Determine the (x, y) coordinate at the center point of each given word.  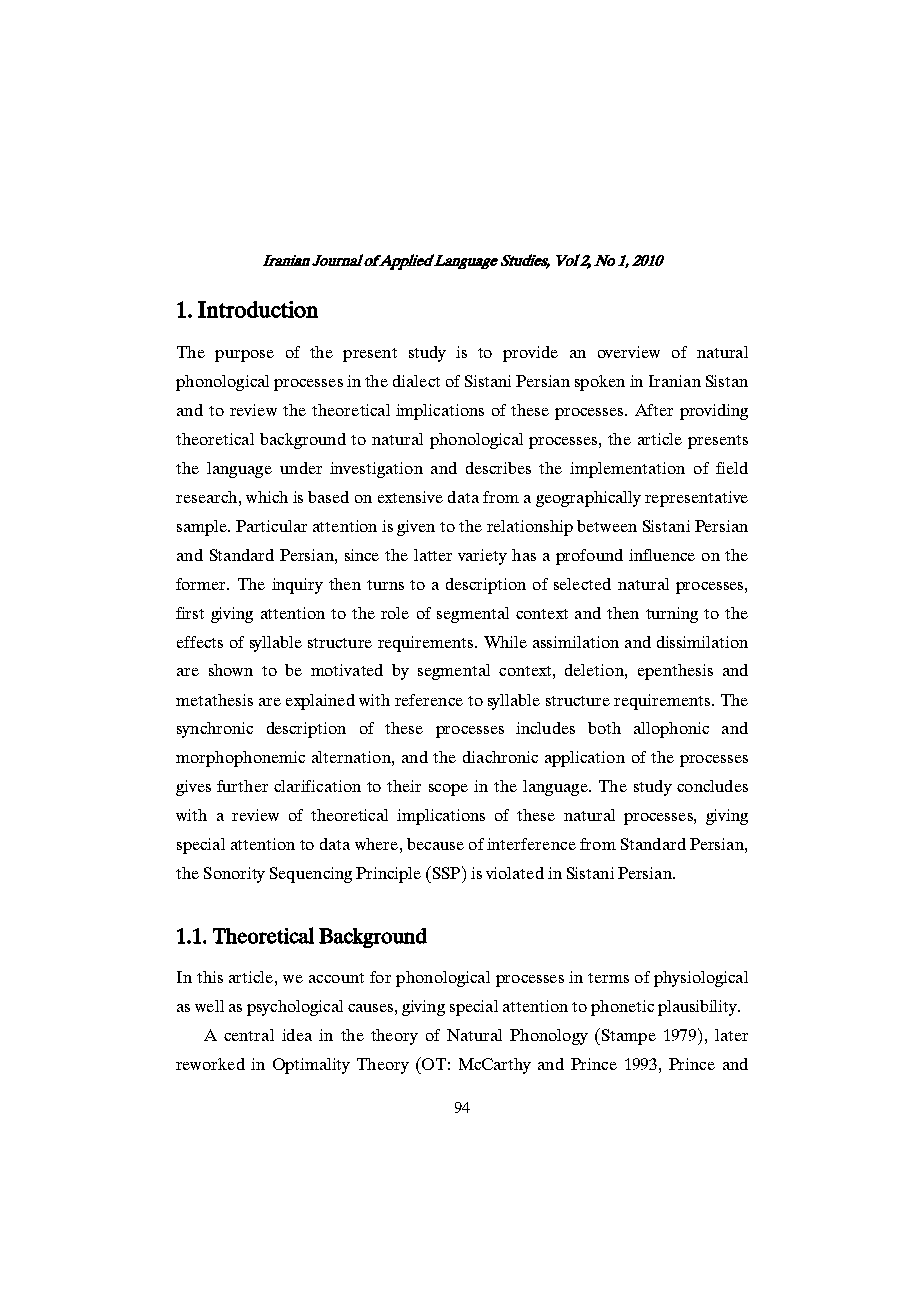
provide (530, 354)
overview (629, 352)
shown (231, 670)
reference (429, 700)
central (249, 1035)
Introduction (258, 309)
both (604, 728)
